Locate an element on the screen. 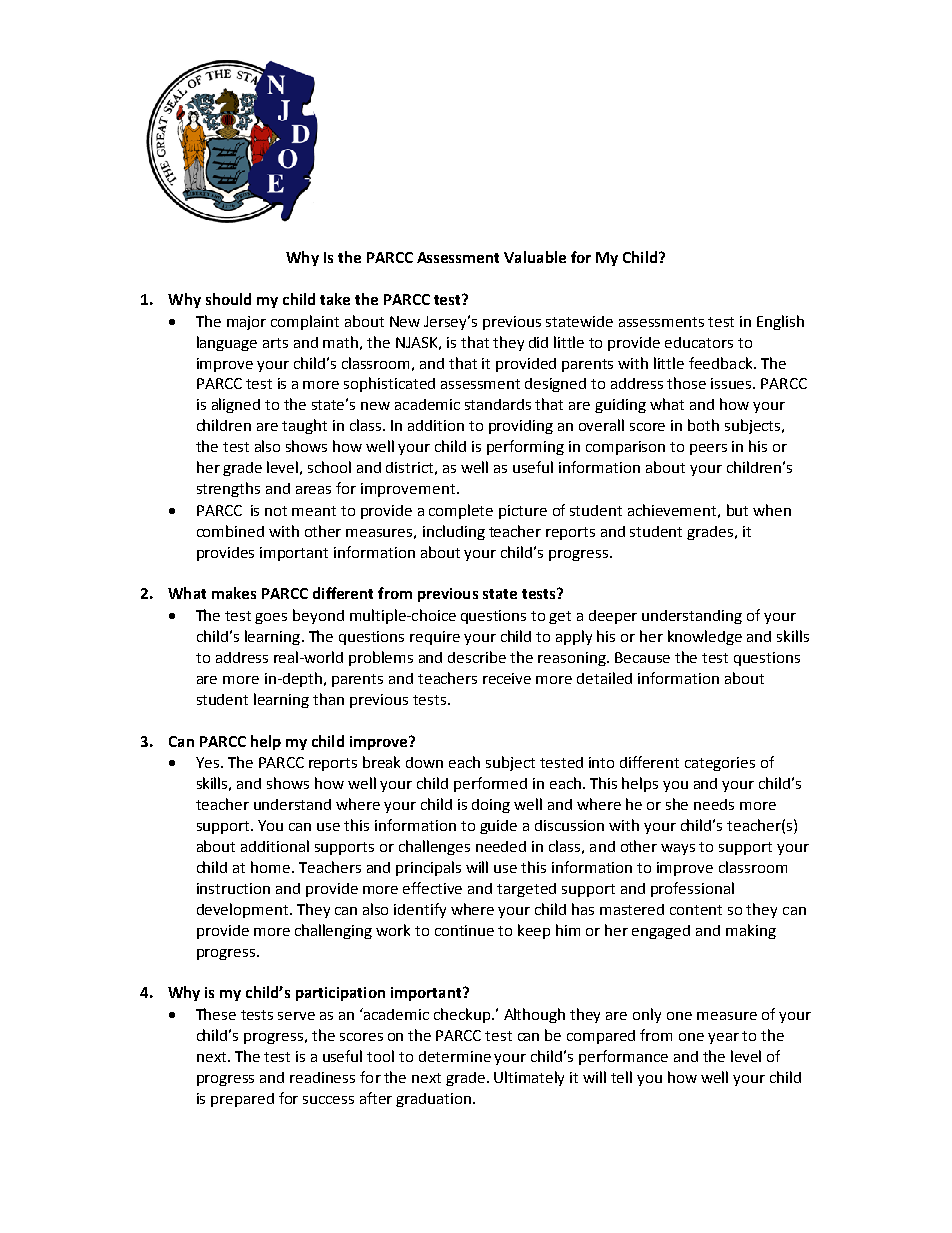 The height and width of the screenshot is (1233, 952). than is located at coordinates (328, 699).
